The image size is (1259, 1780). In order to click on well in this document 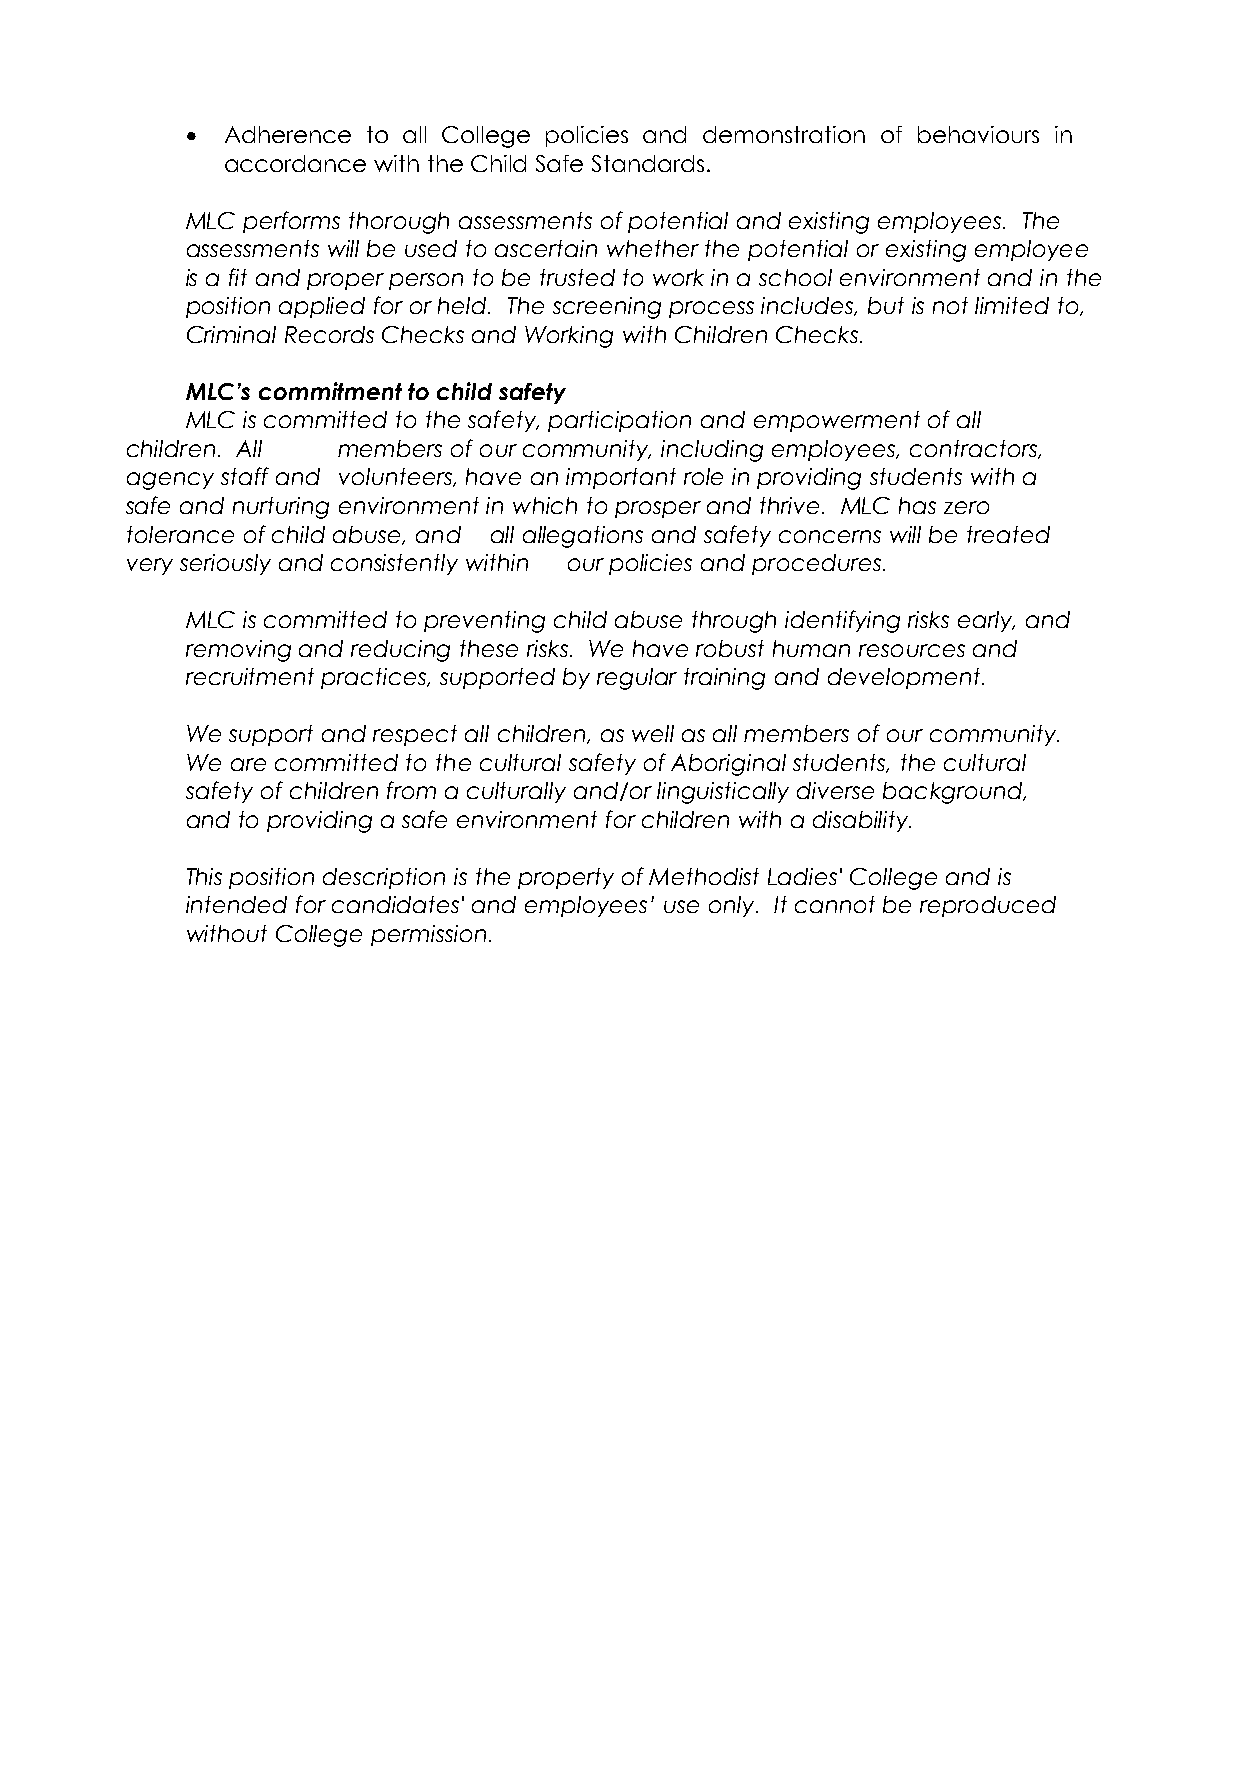, I will do `click(653, 733)`.
